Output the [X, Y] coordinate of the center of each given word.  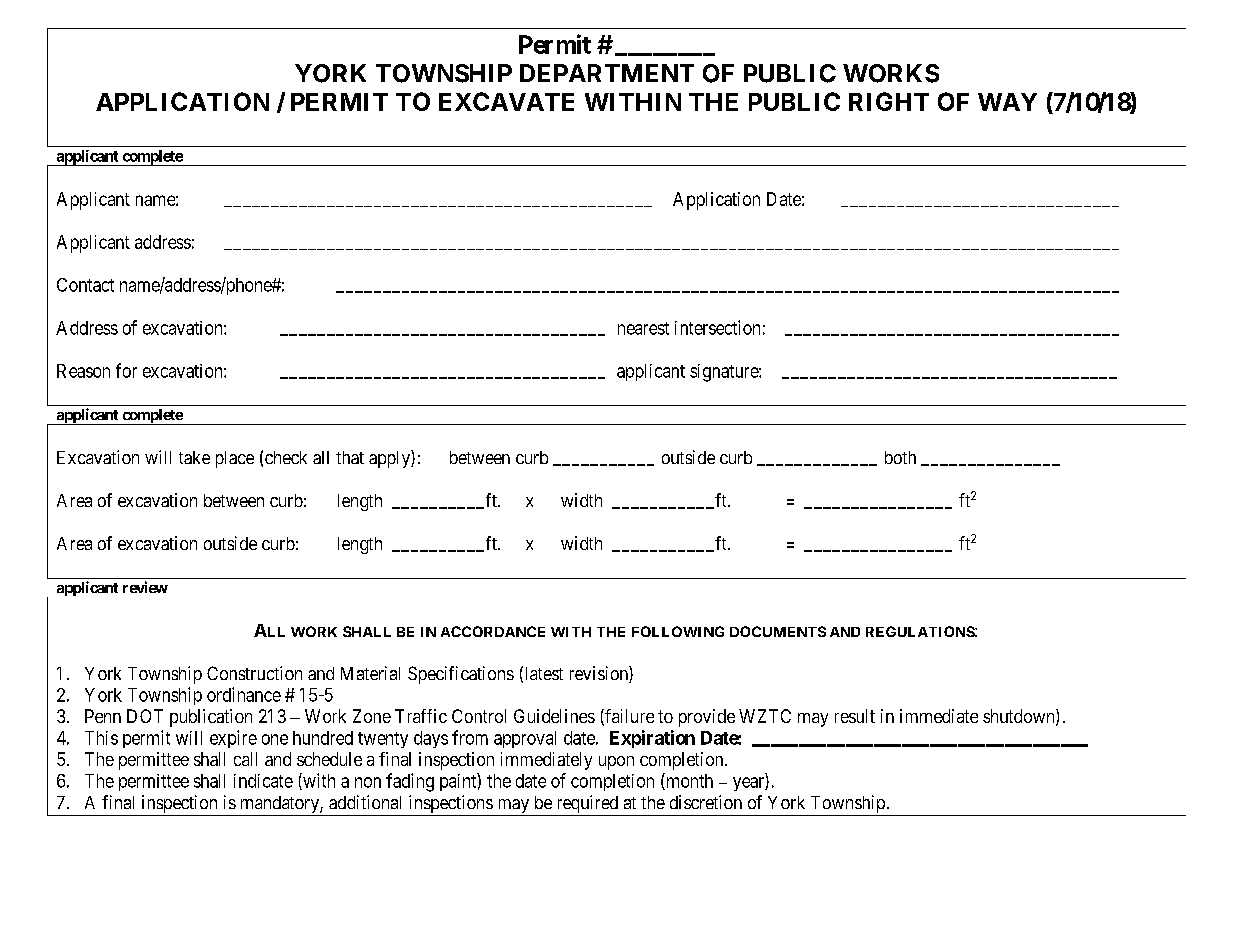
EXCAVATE [506, 101]
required [587, 805]
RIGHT [889, 101]
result [855, 716]
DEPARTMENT [607, 73]
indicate [263, 781]
